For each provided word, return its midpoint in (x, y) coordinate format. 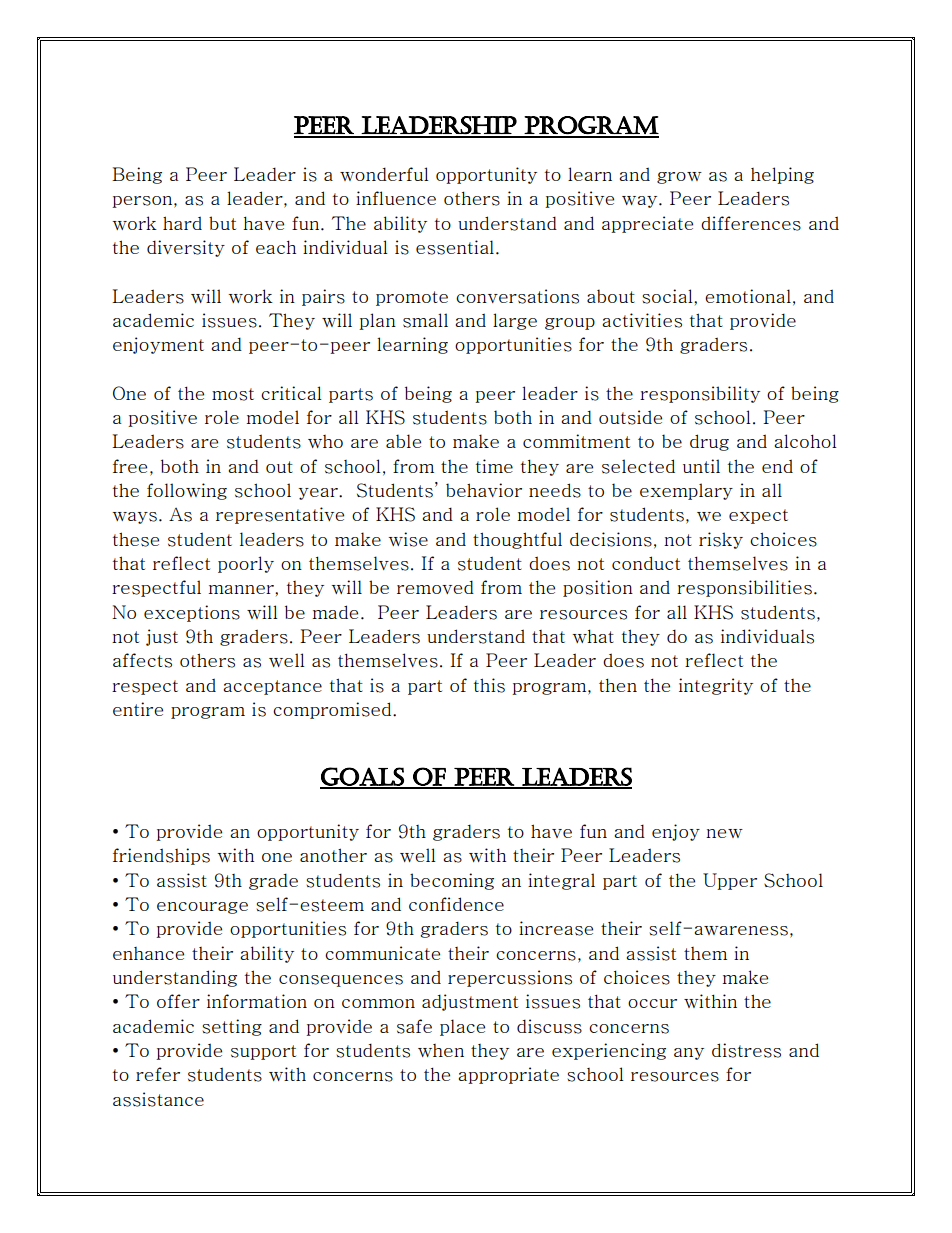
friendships (161, 856)
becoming (452, 881)
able (403, 441)
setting (232, 1027)
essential (455, 247)
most (233, 394)
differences (751, 223)
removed (435, 587)
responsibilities (744, 588)
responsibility (700, 394)
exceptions (192, 613)
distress (746, 1050)
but (222, 223)
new (724, 833)
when (441, 1050)
